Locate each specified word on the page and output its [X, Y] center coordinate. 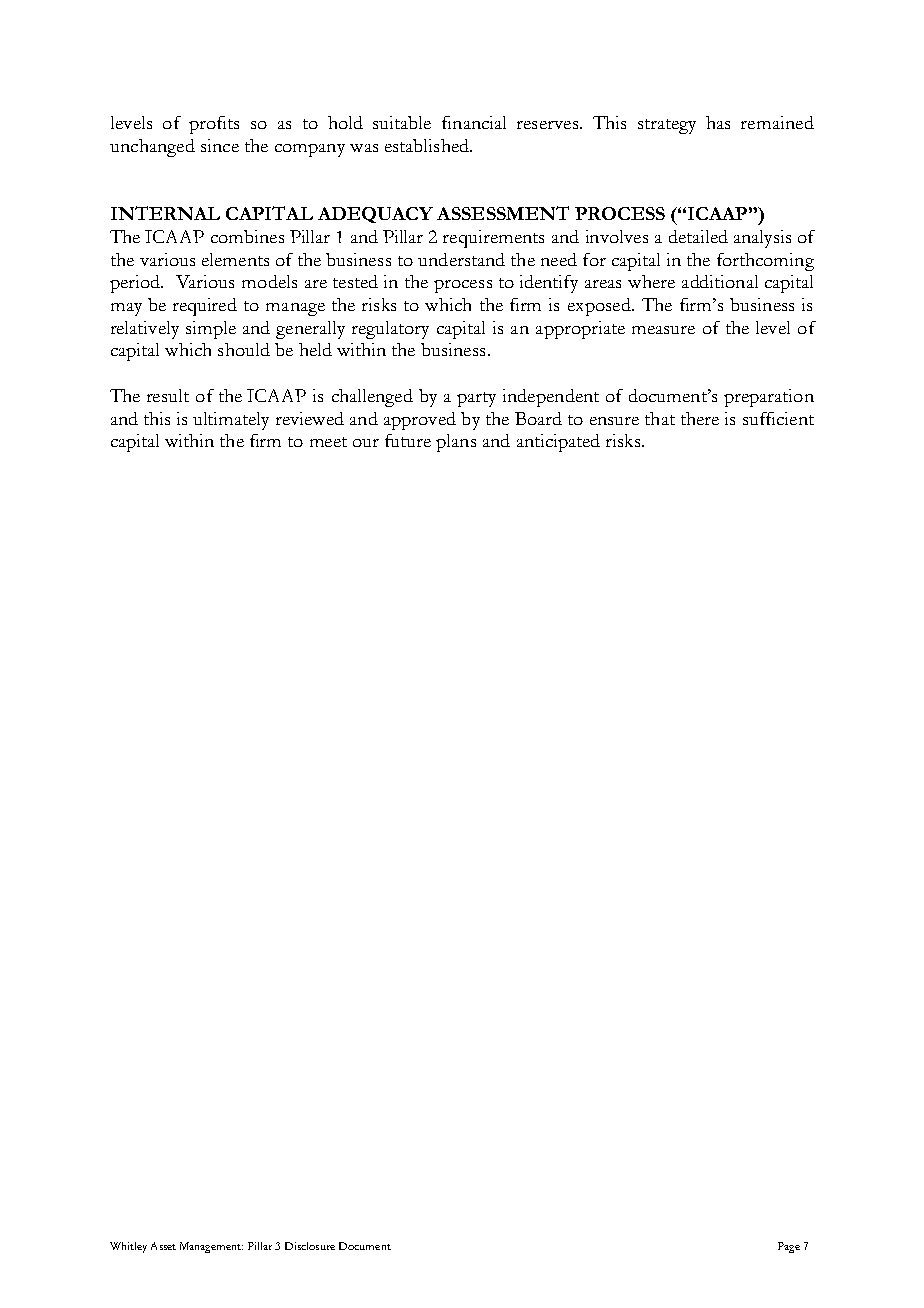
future [408, 440]
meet [328, 442]
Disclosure [310, 1246]
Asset [163, 1246]
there [700, 418]
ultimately [231, 421]
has [718, 122]
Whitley [128, 1247]
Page [789, 1247]
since [220, 145]
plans [456, 443]
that [660, 418]
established [428, 145]
